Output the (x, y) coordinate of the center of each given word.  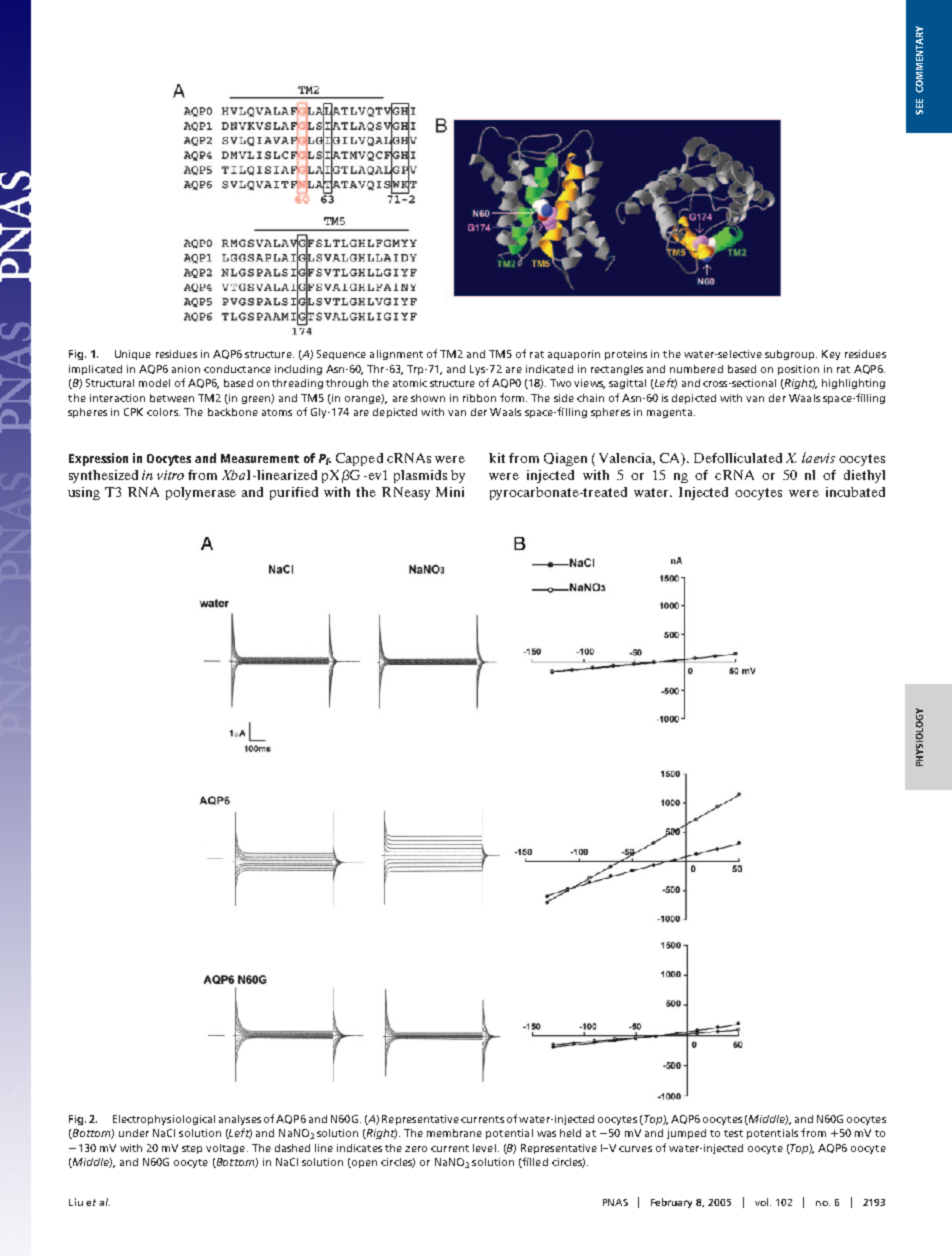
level (484, 1148)
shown (428, 398)
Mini (450, 492)
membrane (454, 1133)
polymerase (201, 493)
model (154, 383)
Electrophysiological (164, 1120)
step (192, 1149)
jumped (686, 1134)
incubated (855, 492)
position (798, 370)
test (733, 1133)
